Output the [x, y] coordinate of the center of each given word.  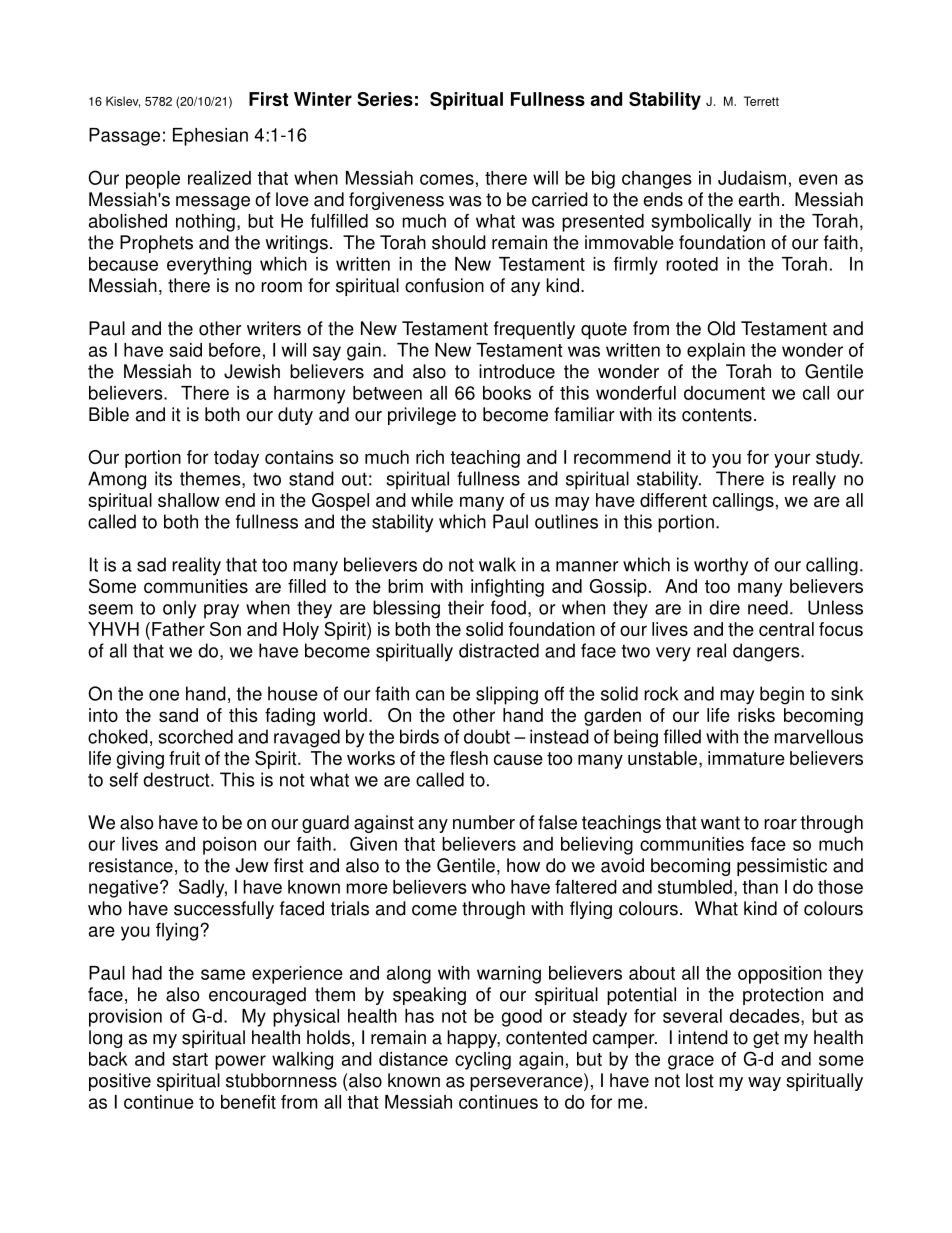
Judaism [752, 178]
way [764, 1084]
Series [385, 99]
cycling [483, 1061]
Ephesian [210, 137]
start [190, 1059]
